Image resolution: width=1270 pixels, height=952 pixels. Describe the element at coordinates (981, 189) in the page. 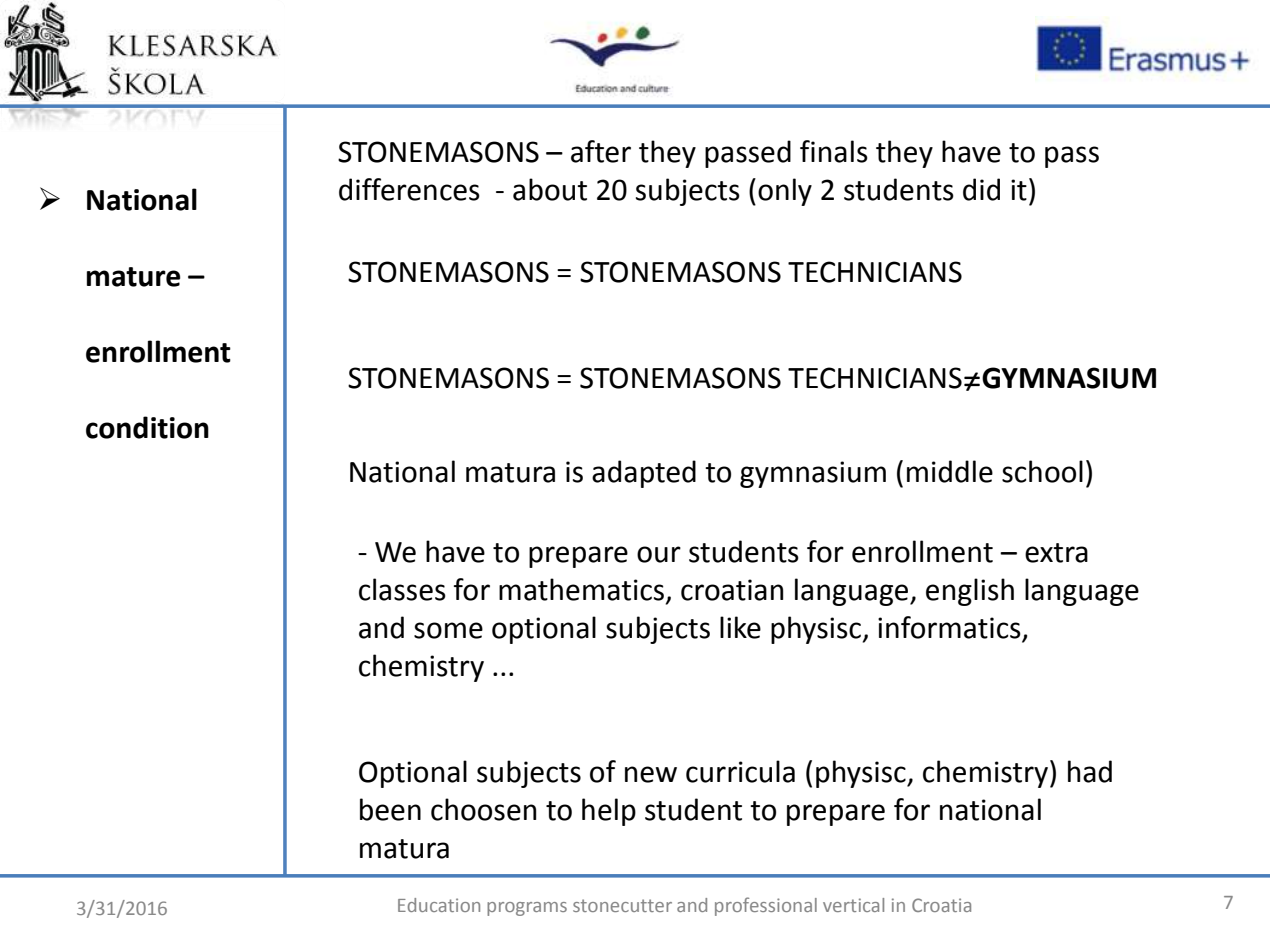

I see `did` at that location.
